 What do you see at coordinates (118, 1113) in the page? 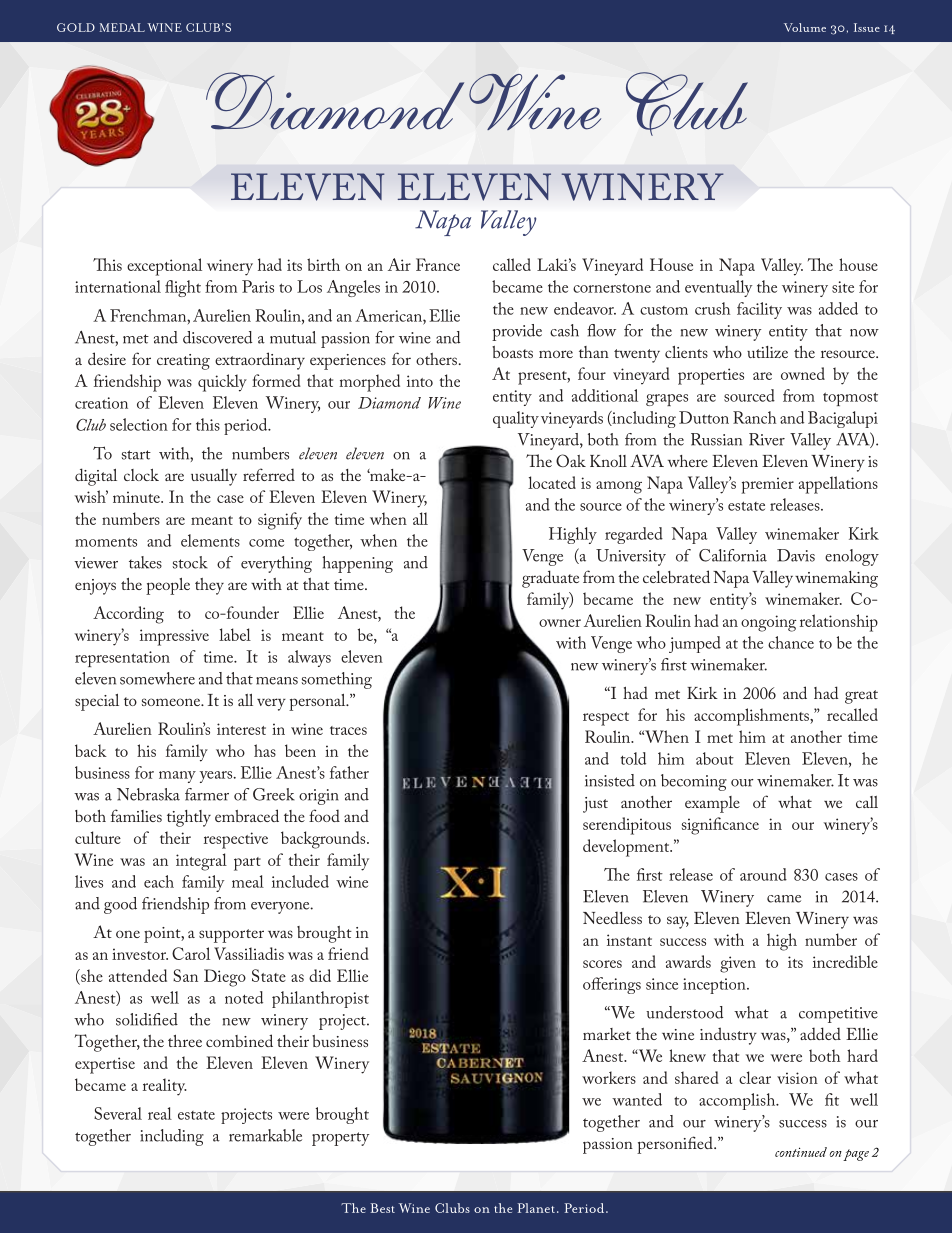
I see `Several` at bounding box center [118, 1113].
